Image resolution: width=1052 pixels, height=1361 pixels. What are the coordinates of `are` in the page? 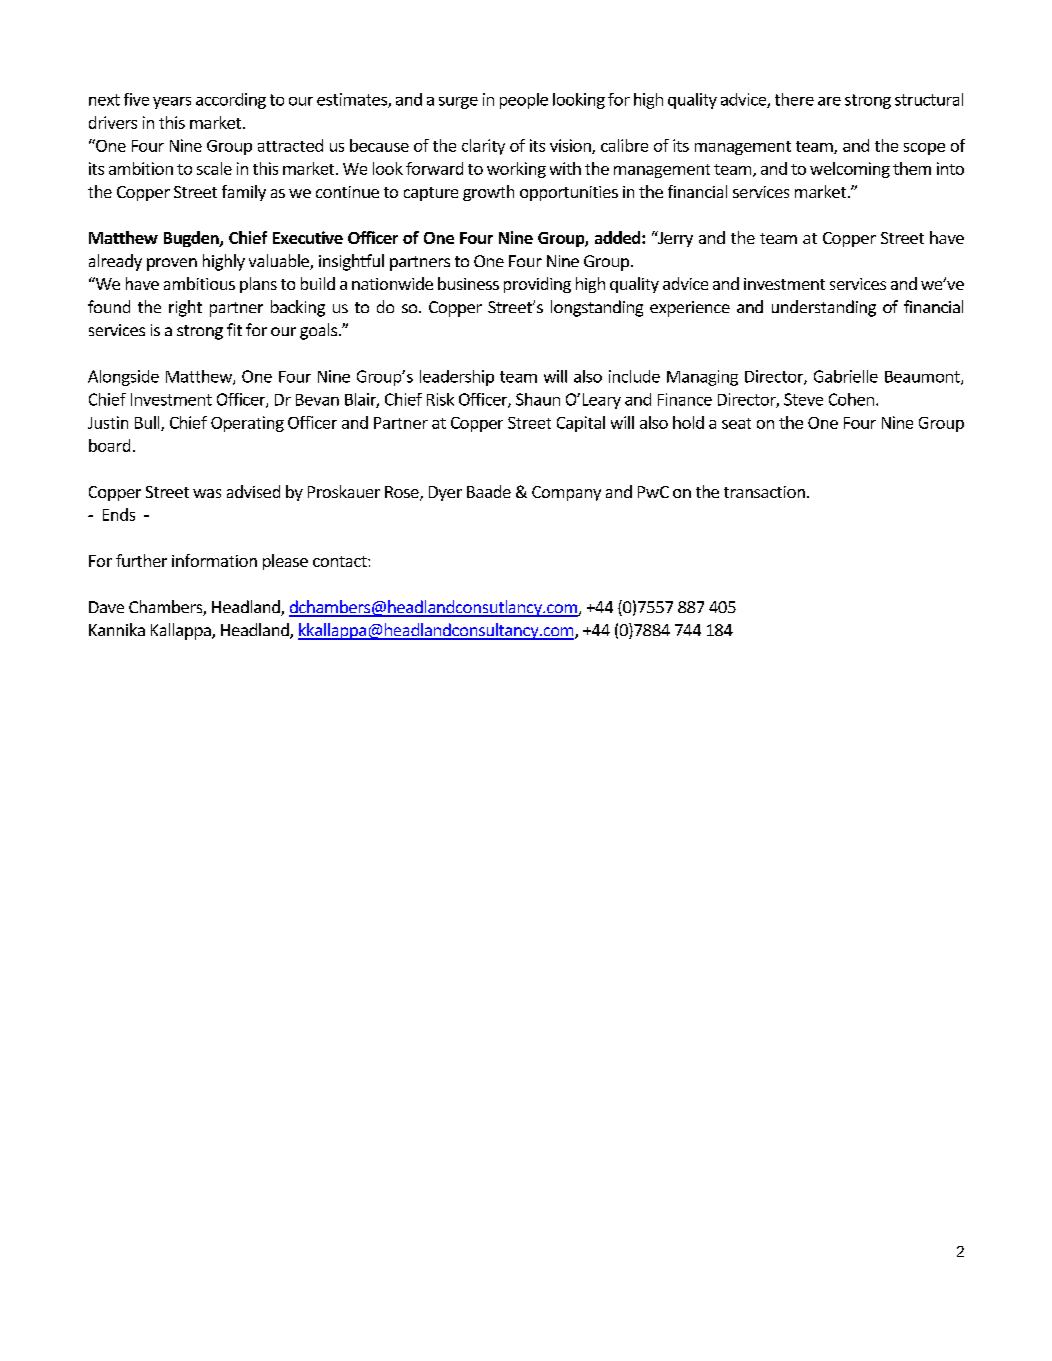 It's located at (829, 101).
